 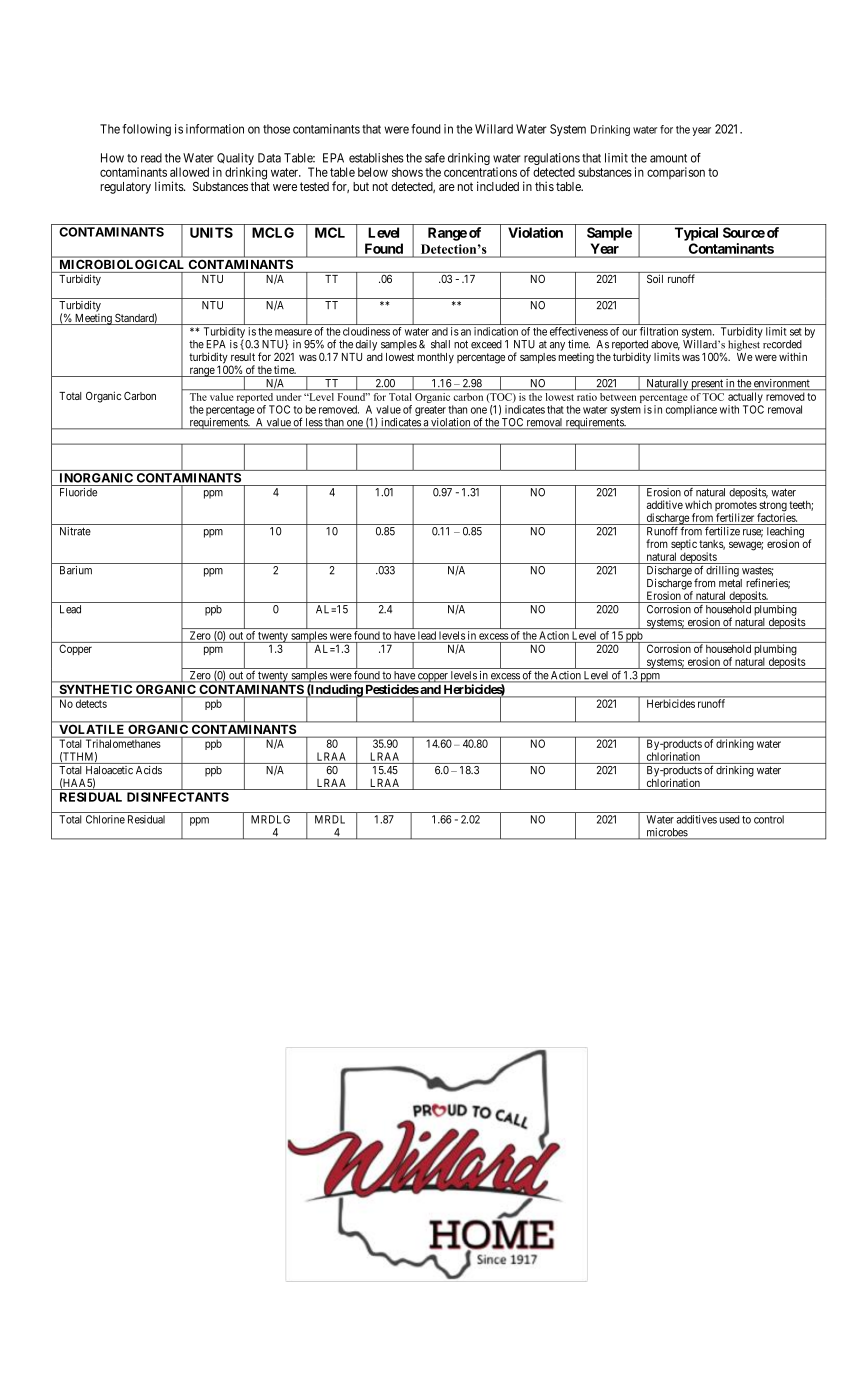 I want to click on metal, so click(x=730, y=583).
